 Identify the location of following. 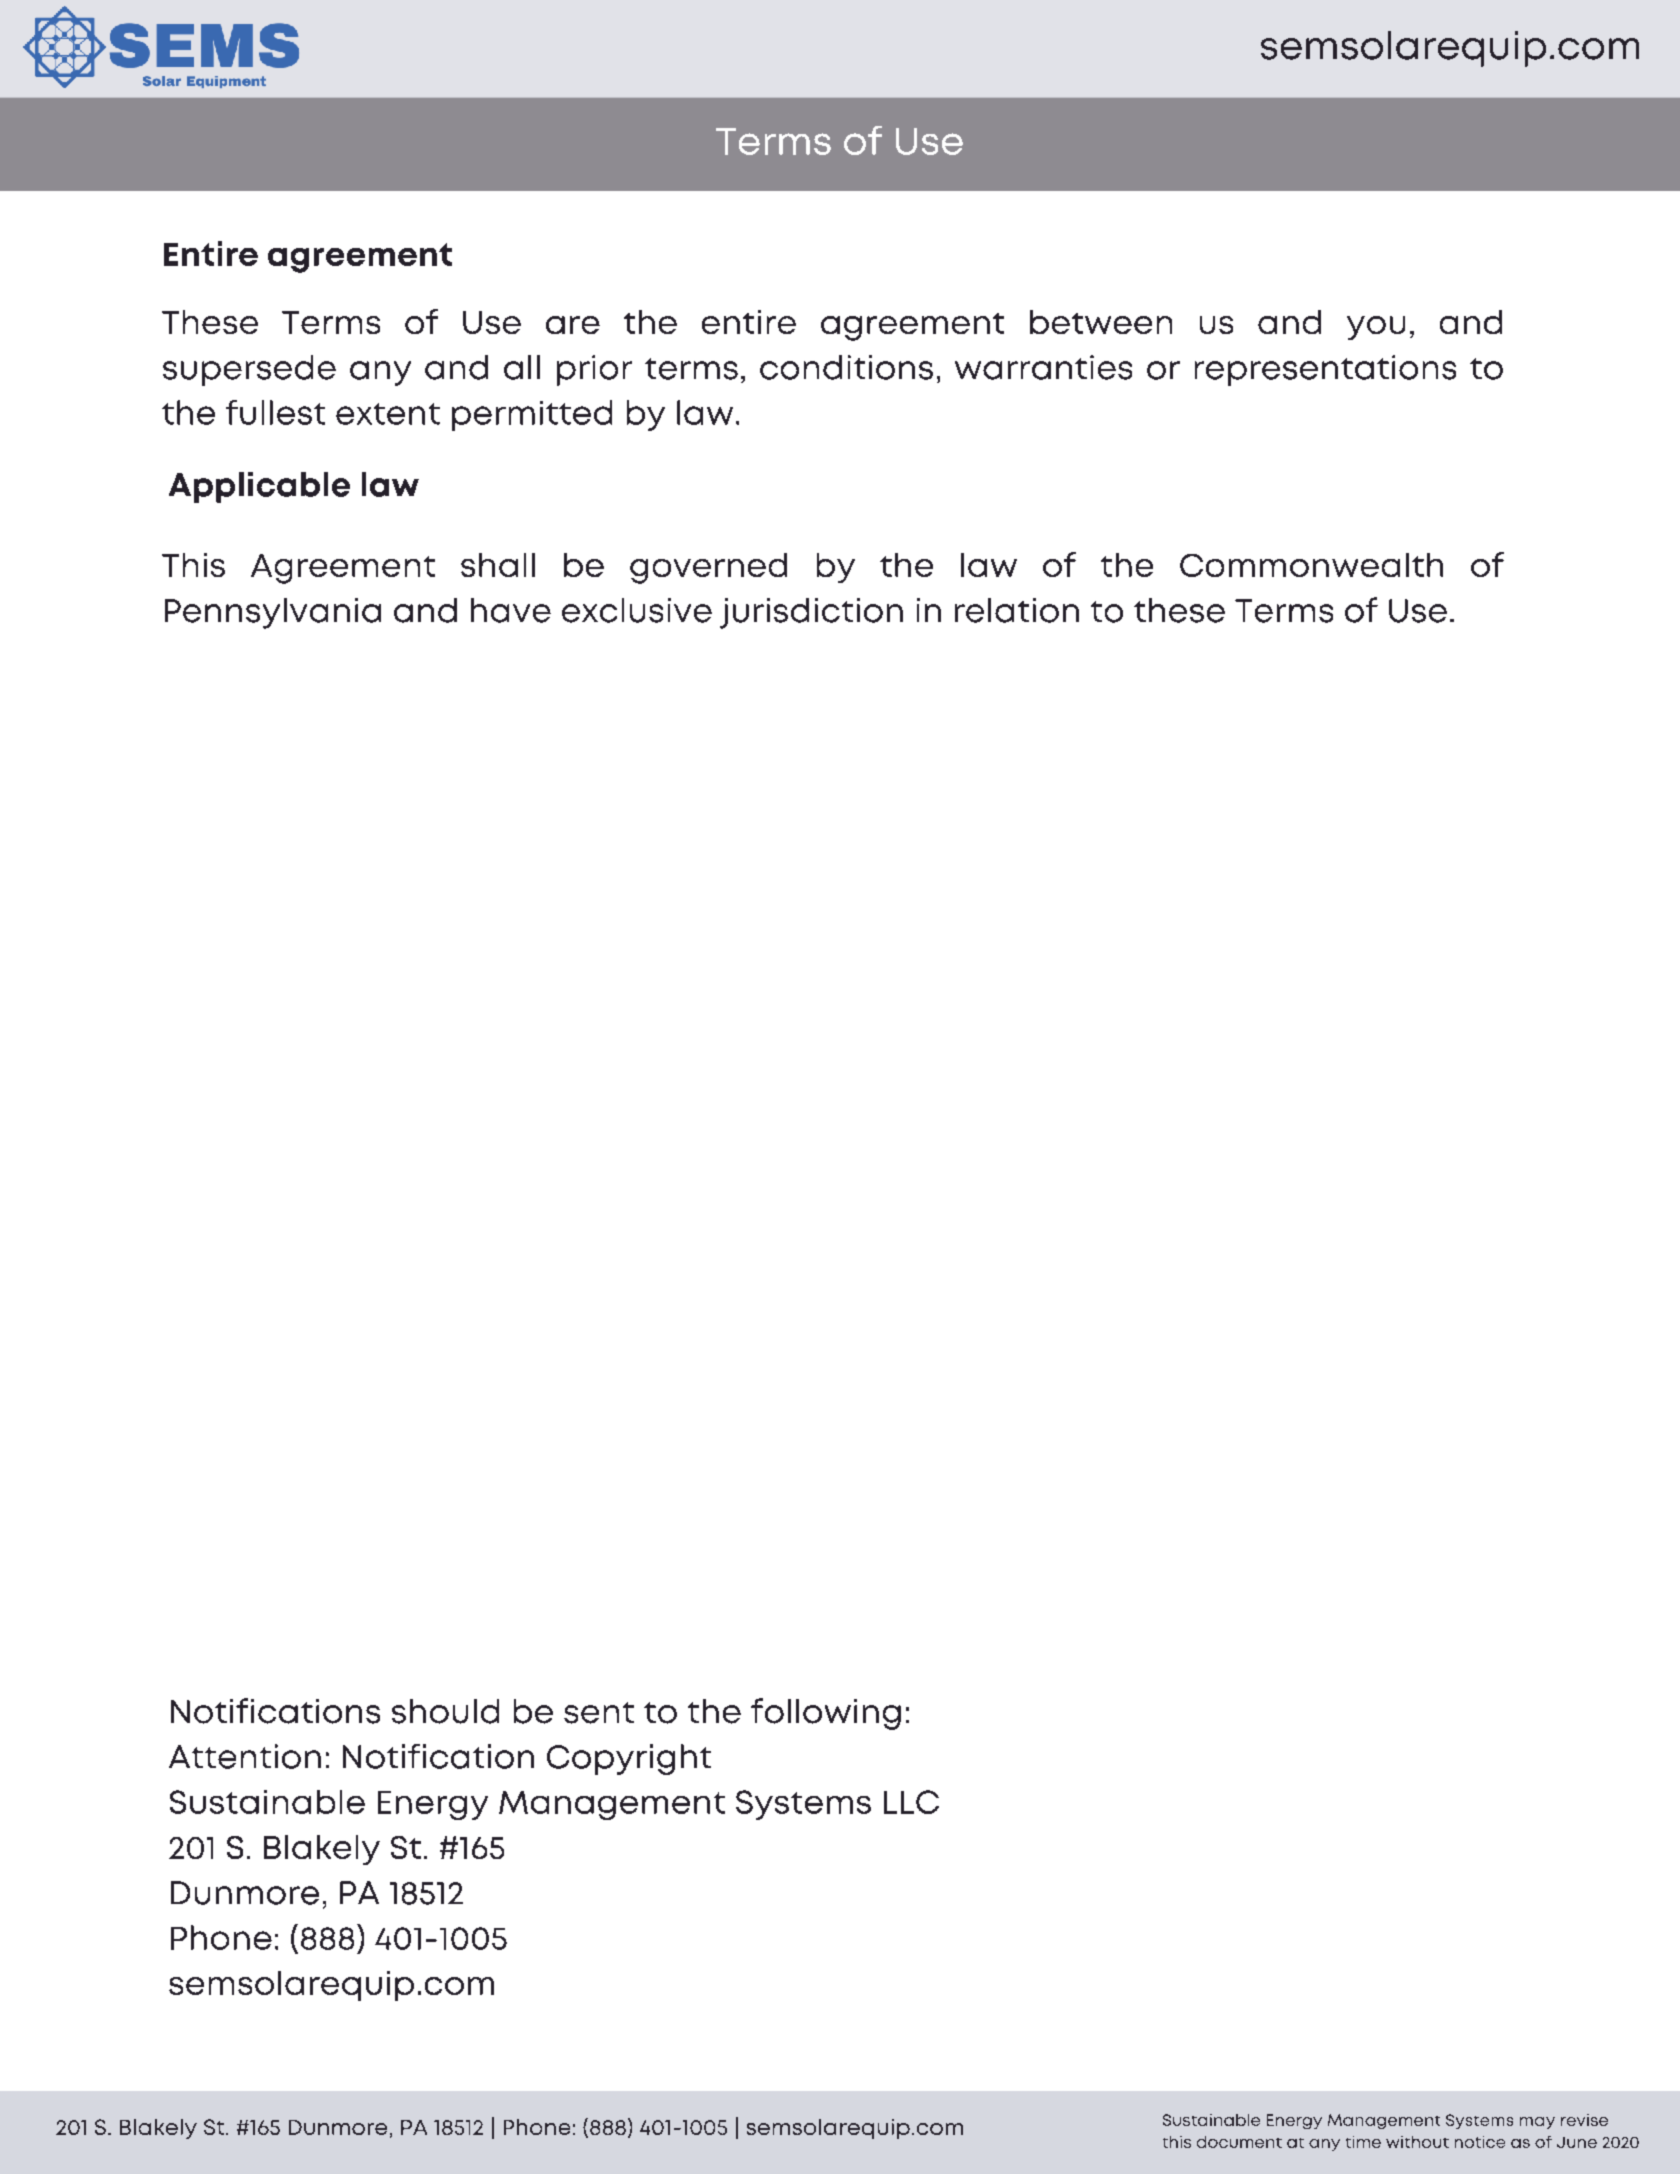
(826, 1714).
